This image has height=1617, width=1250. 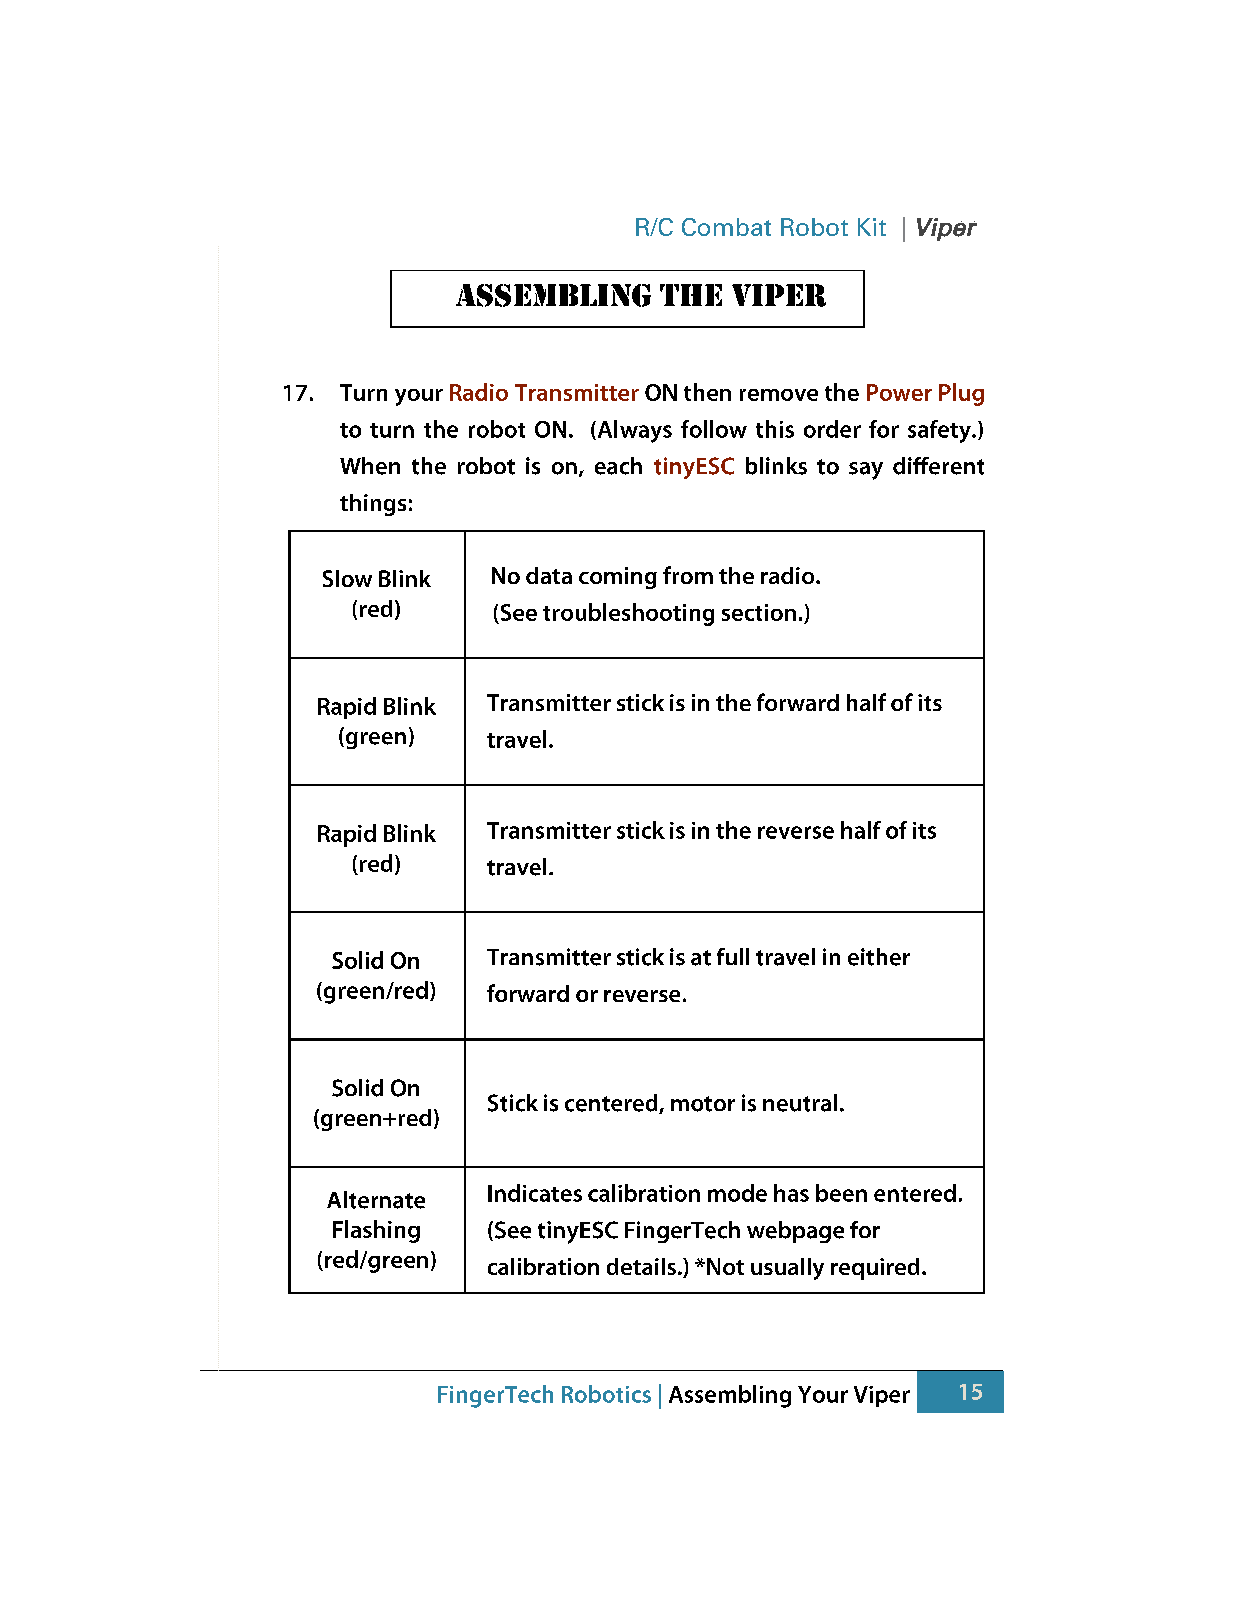 What do you see at coordinates (879, 957) in the image?
I see `either` at bounding box center [879, 957].
